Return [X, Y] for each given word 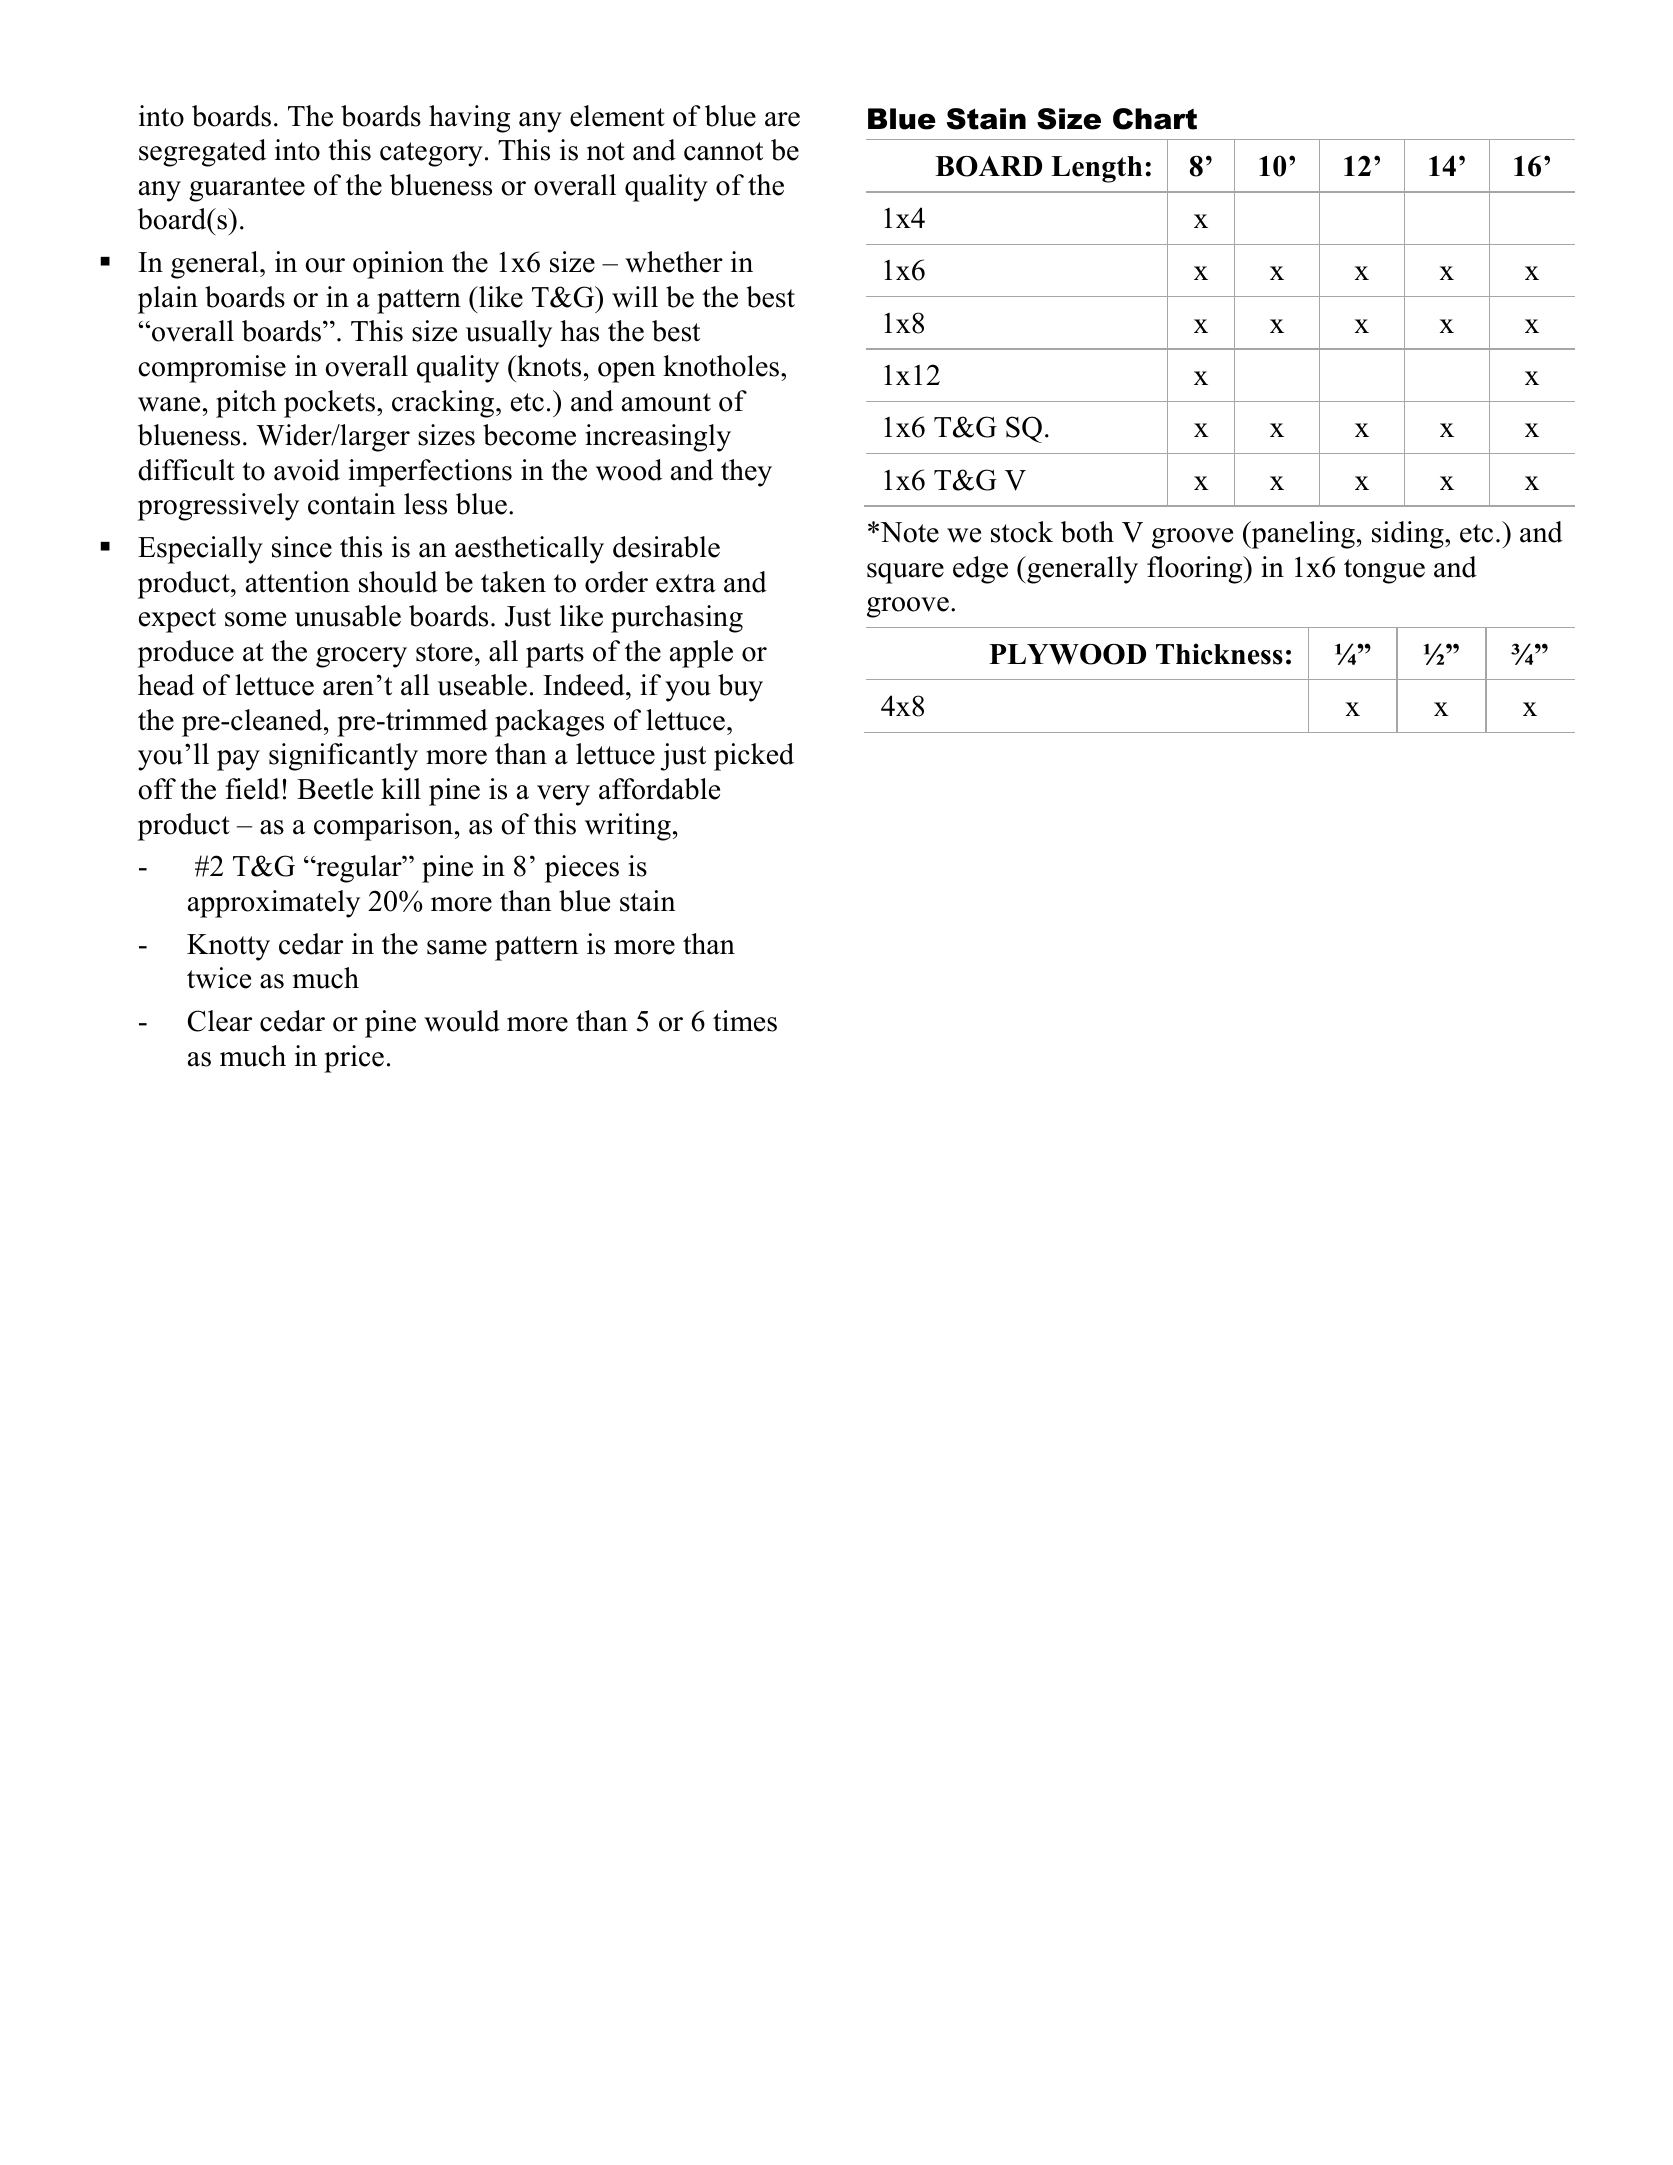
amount [666, 402]
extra [686, 583]
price [354, 1059]
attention [298, 582]
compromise [212, 369]
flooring [1196, 570]
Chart [1155, 119]
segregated [202, 153]
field [252, 789]
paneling [1302, 535]
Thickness [1219, 654]
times [745, 1021]
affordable [659, 789]
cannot [723, 151]
